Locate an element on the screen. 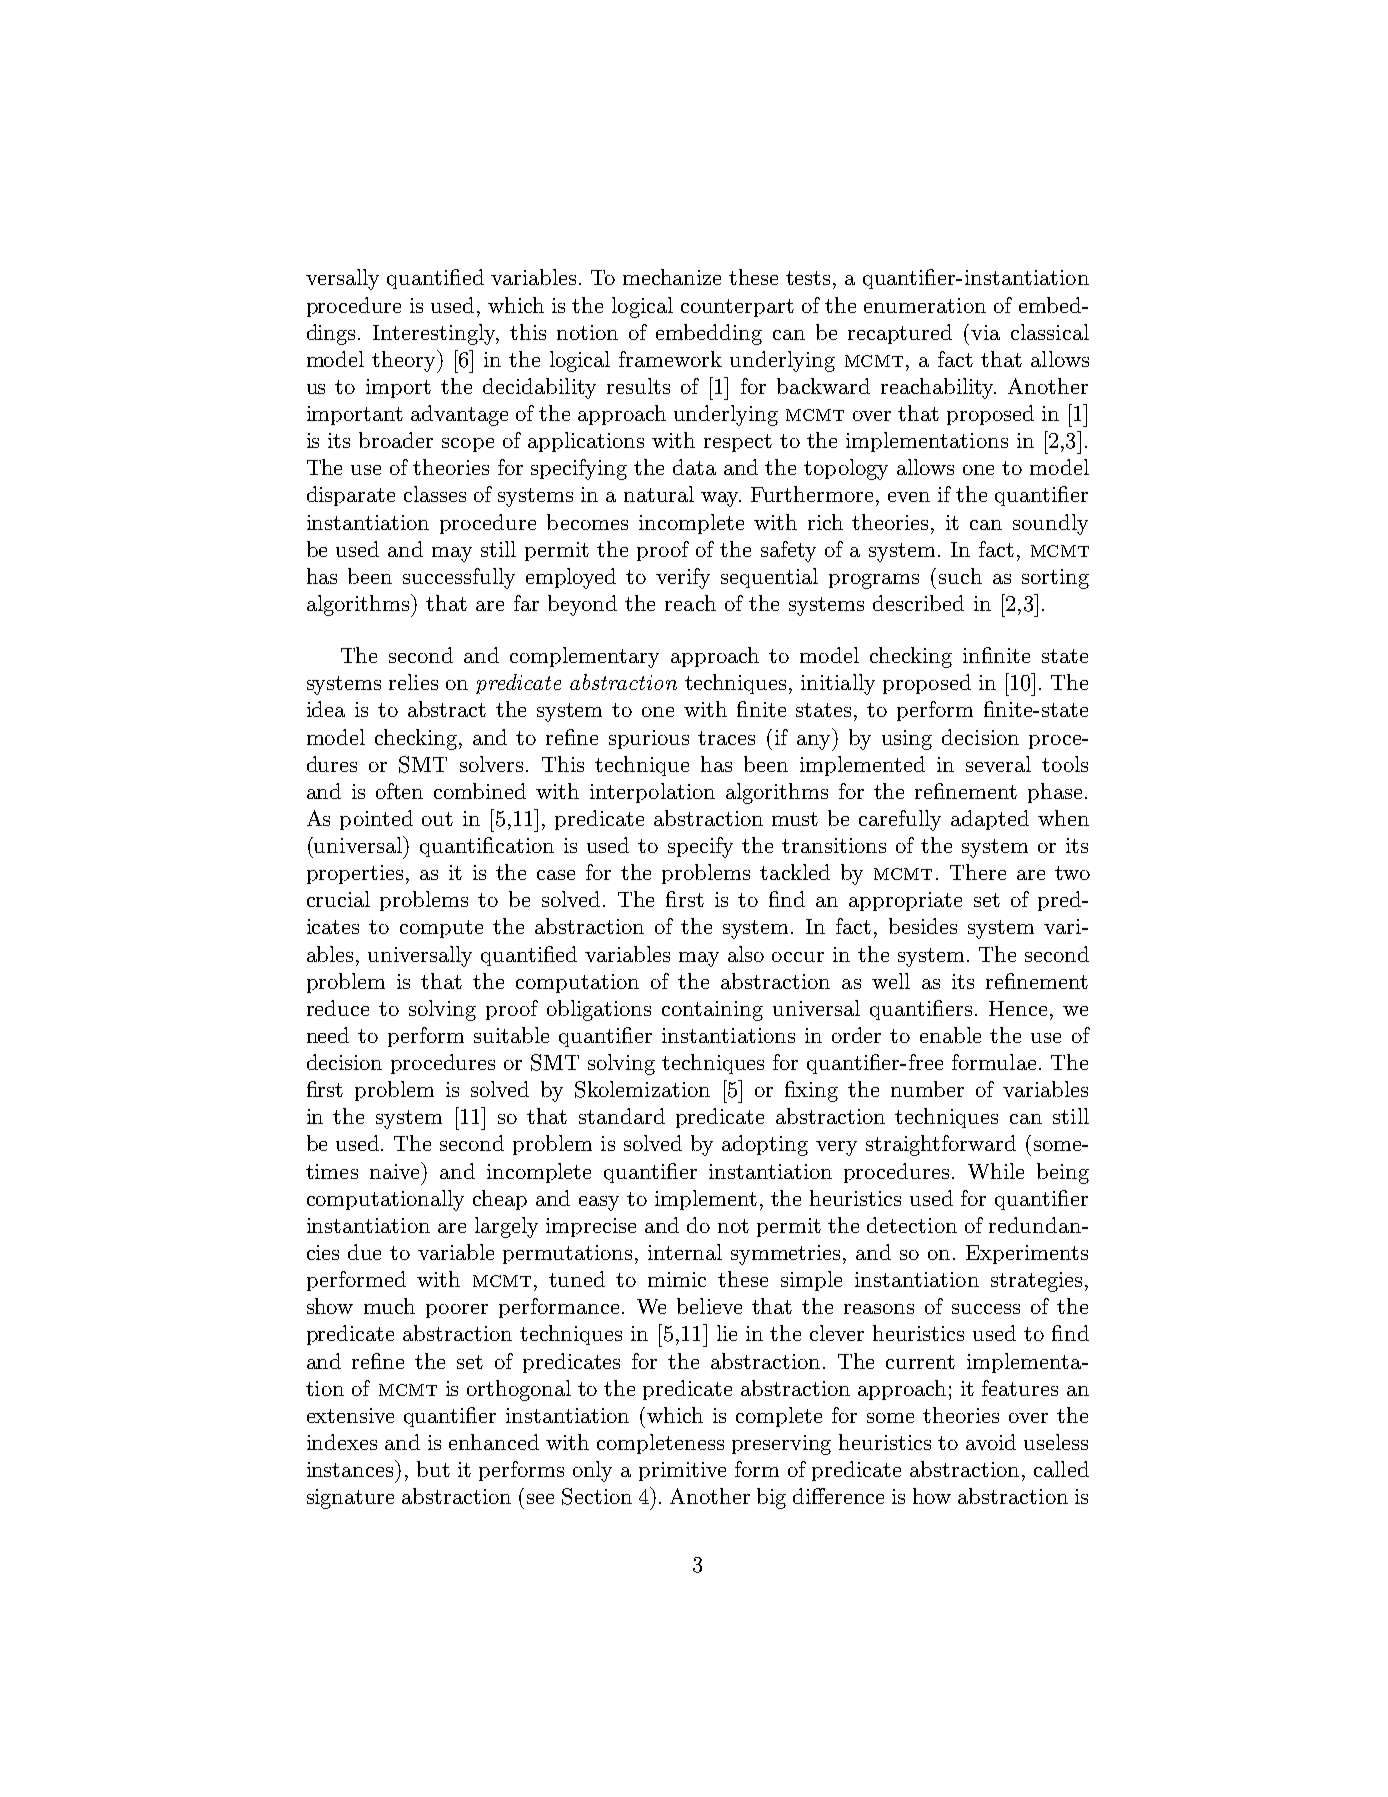 This screenshot has height=1797, width=1388. but is located at coordinates (433, 1469).
